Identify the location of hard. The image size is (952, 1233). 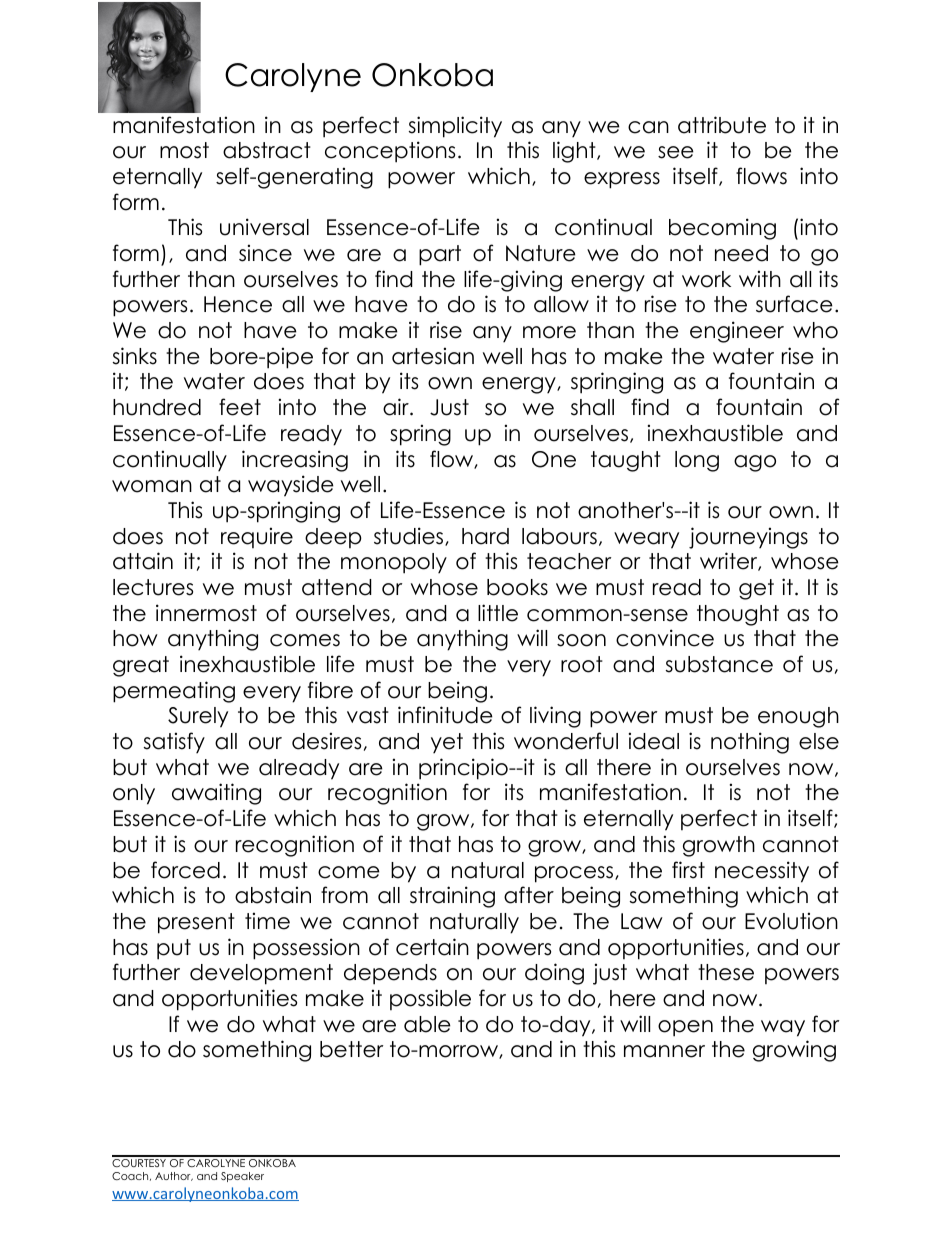
(485, 536).
